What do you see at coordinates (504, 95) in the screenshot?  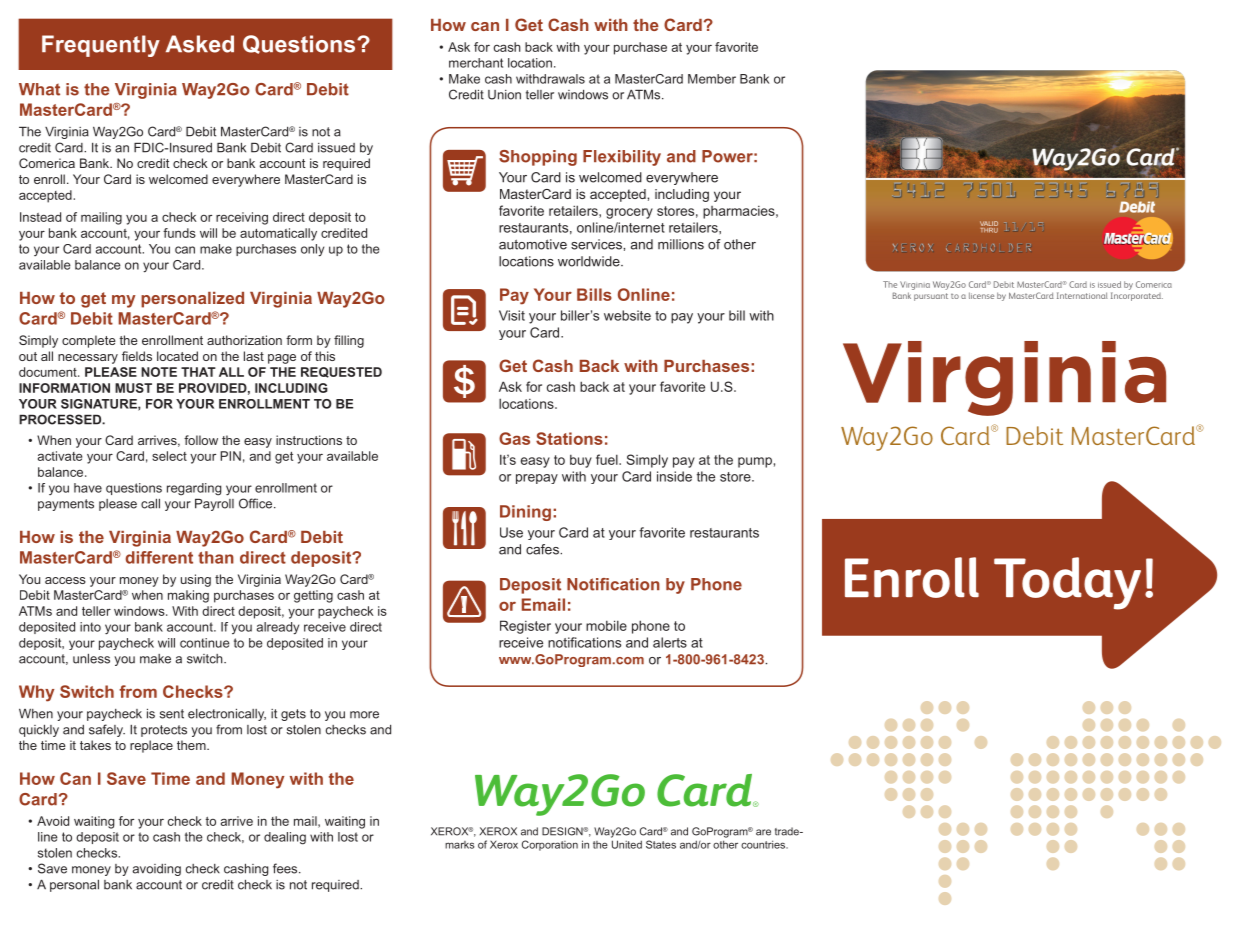 I see `Union` at bounding box center [504, 95].
